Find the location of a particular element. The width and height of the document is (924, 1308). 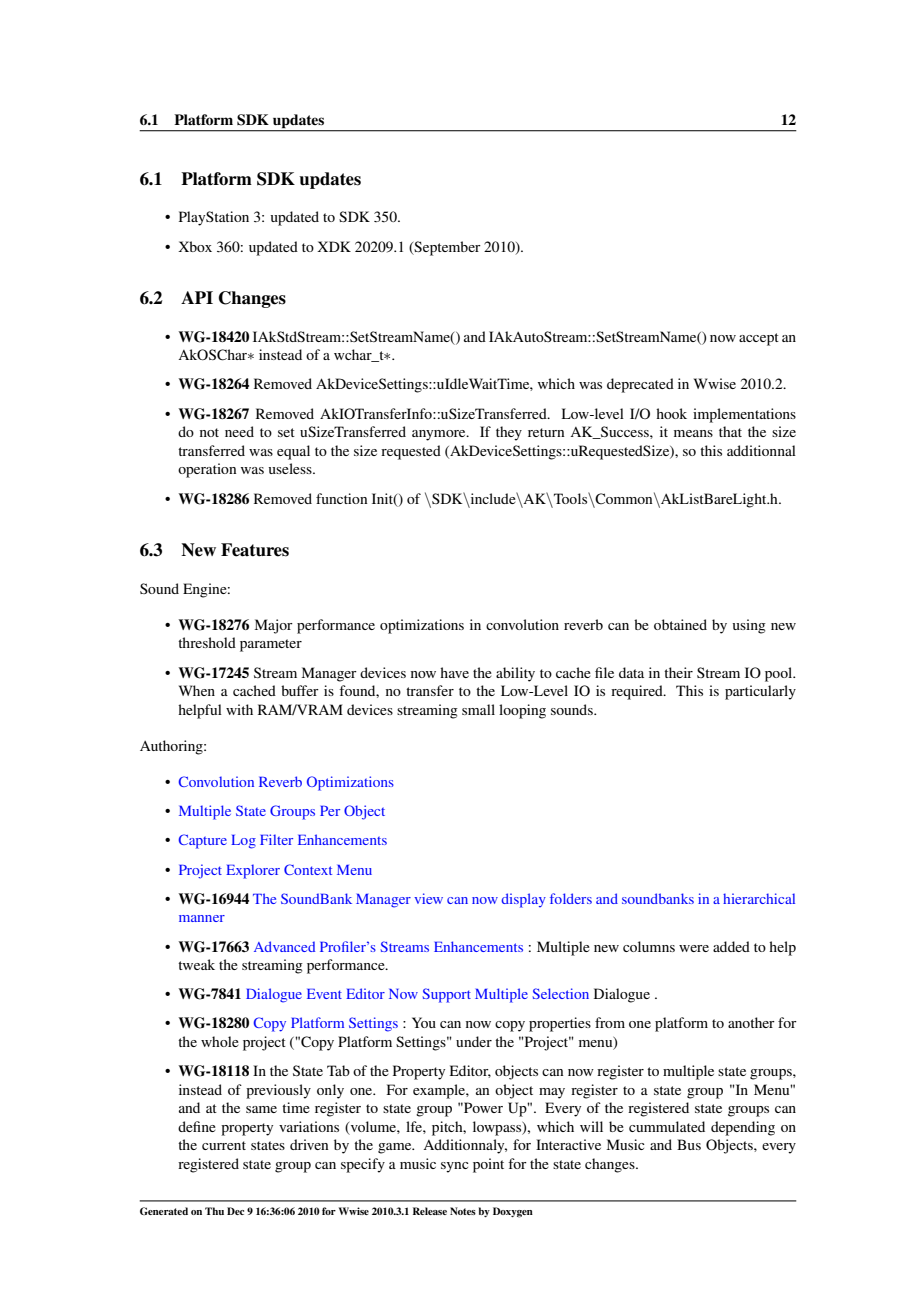

they is located at coordinates (509, 433).
